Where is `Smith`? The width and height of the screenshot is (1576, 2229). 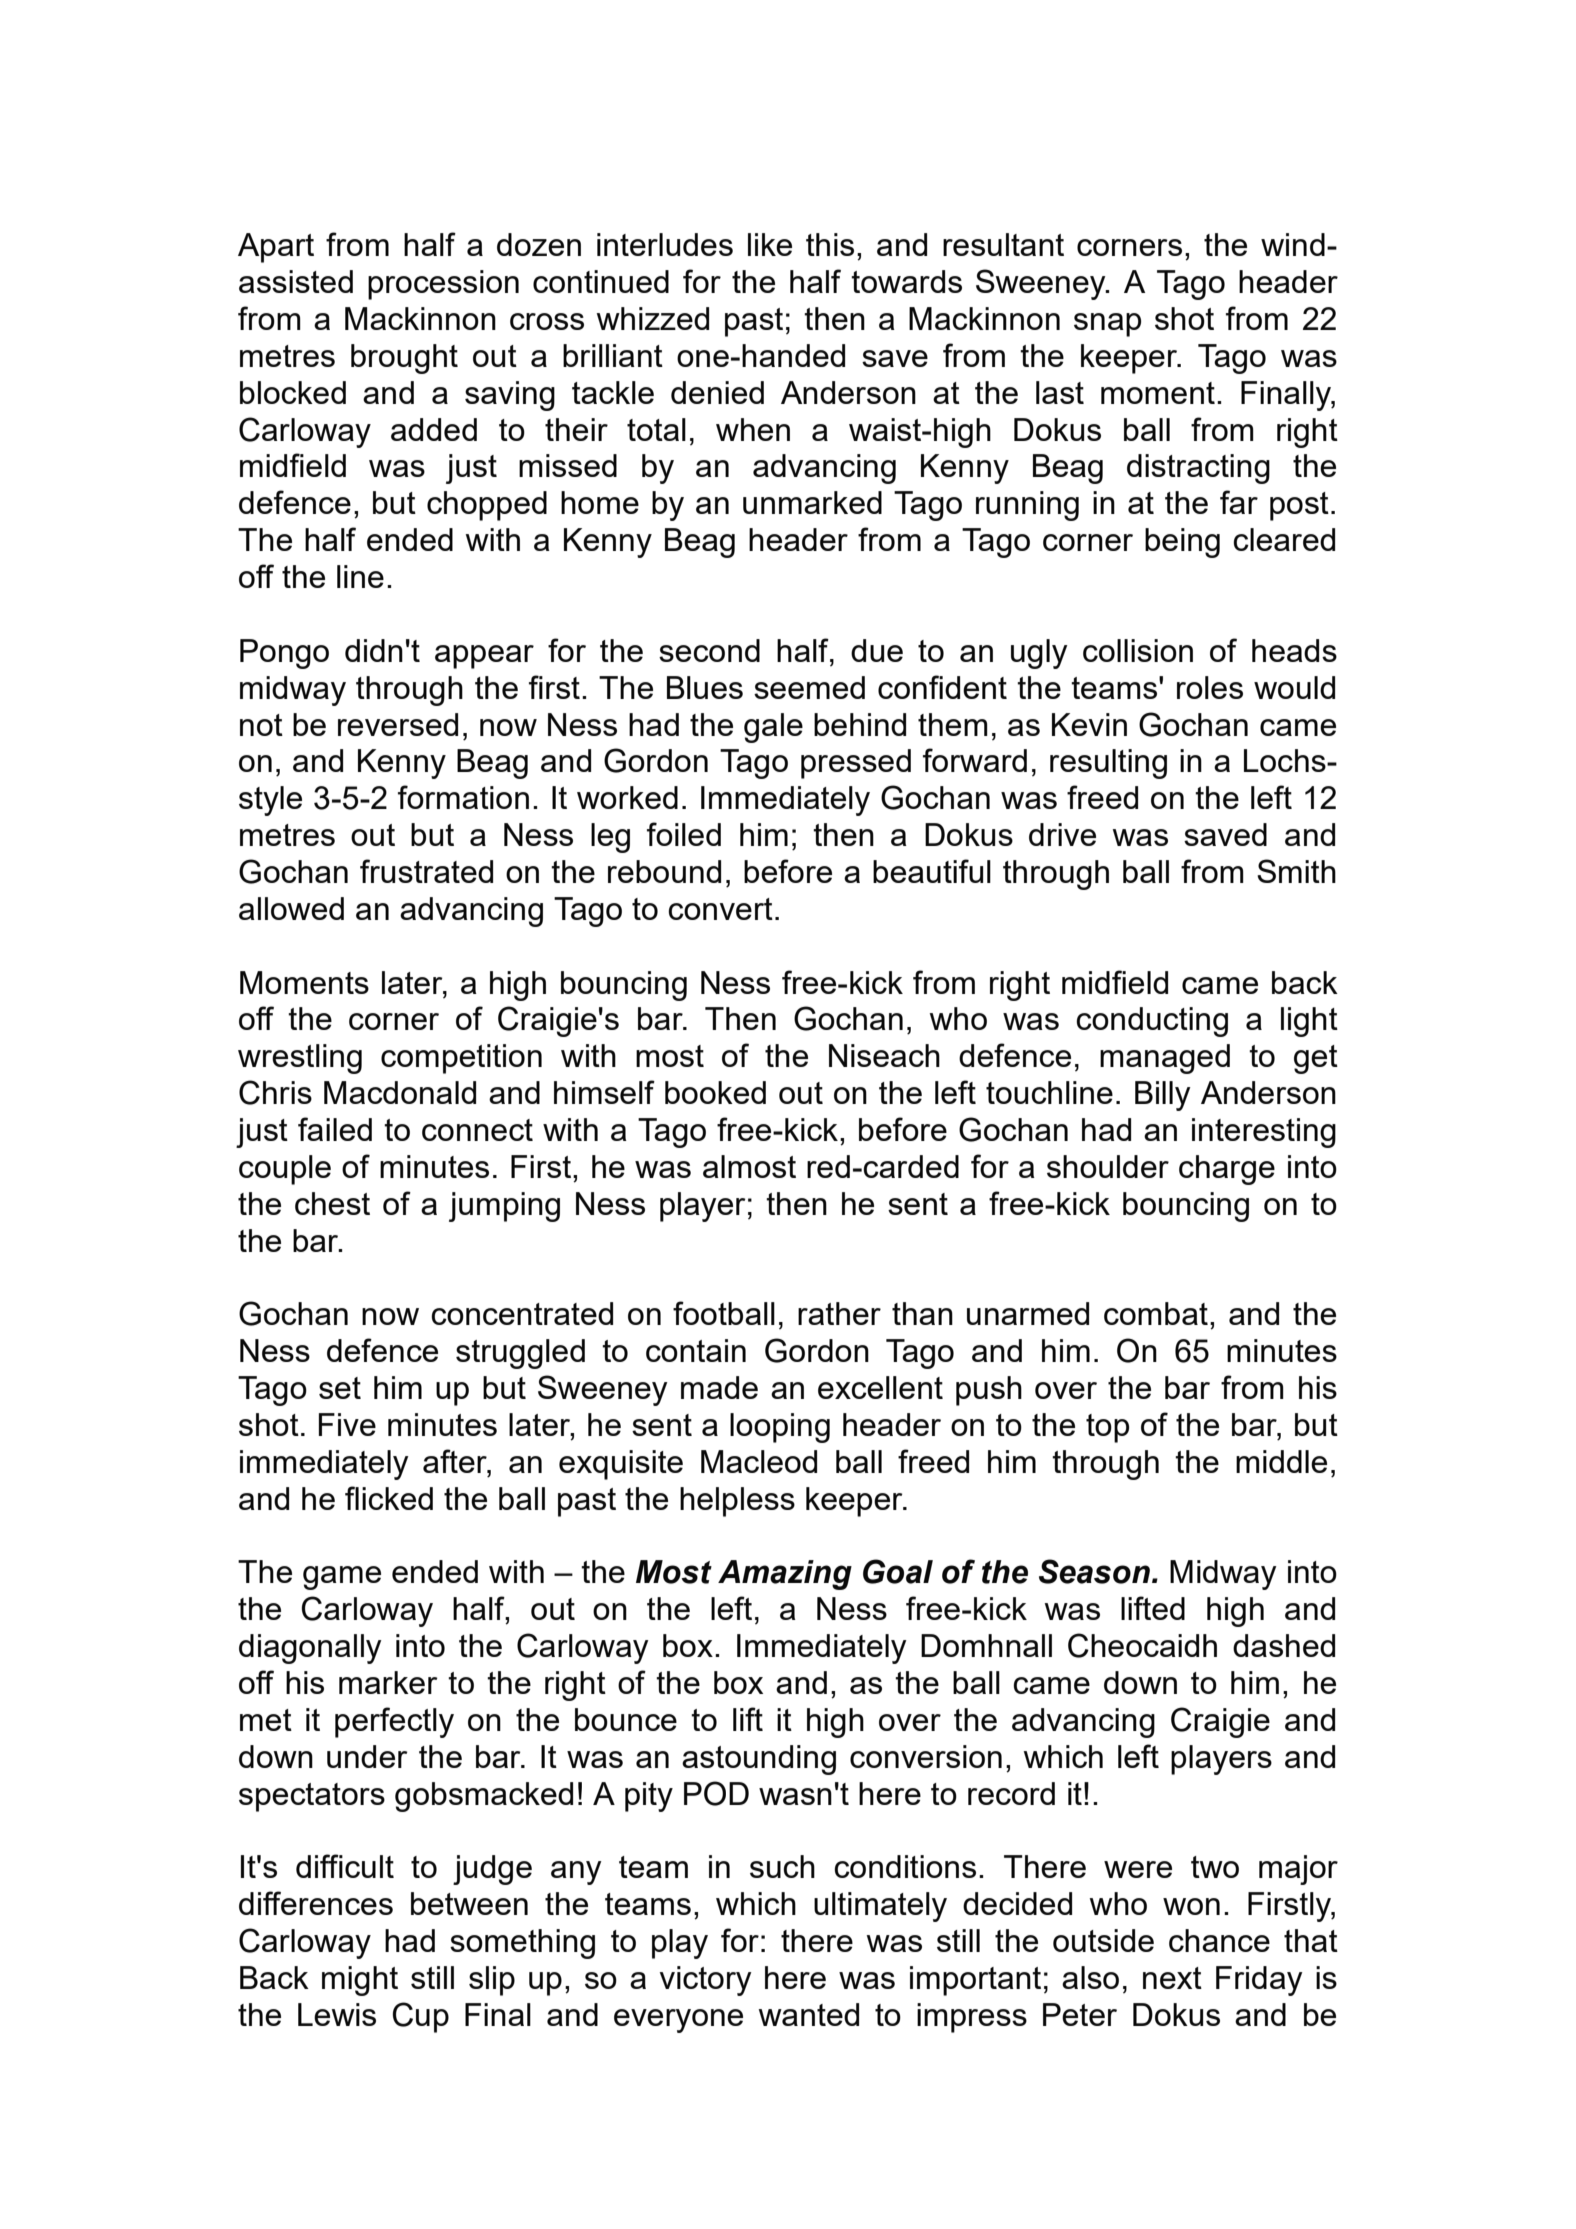 Smith is located at coordinates (1296, 871).
